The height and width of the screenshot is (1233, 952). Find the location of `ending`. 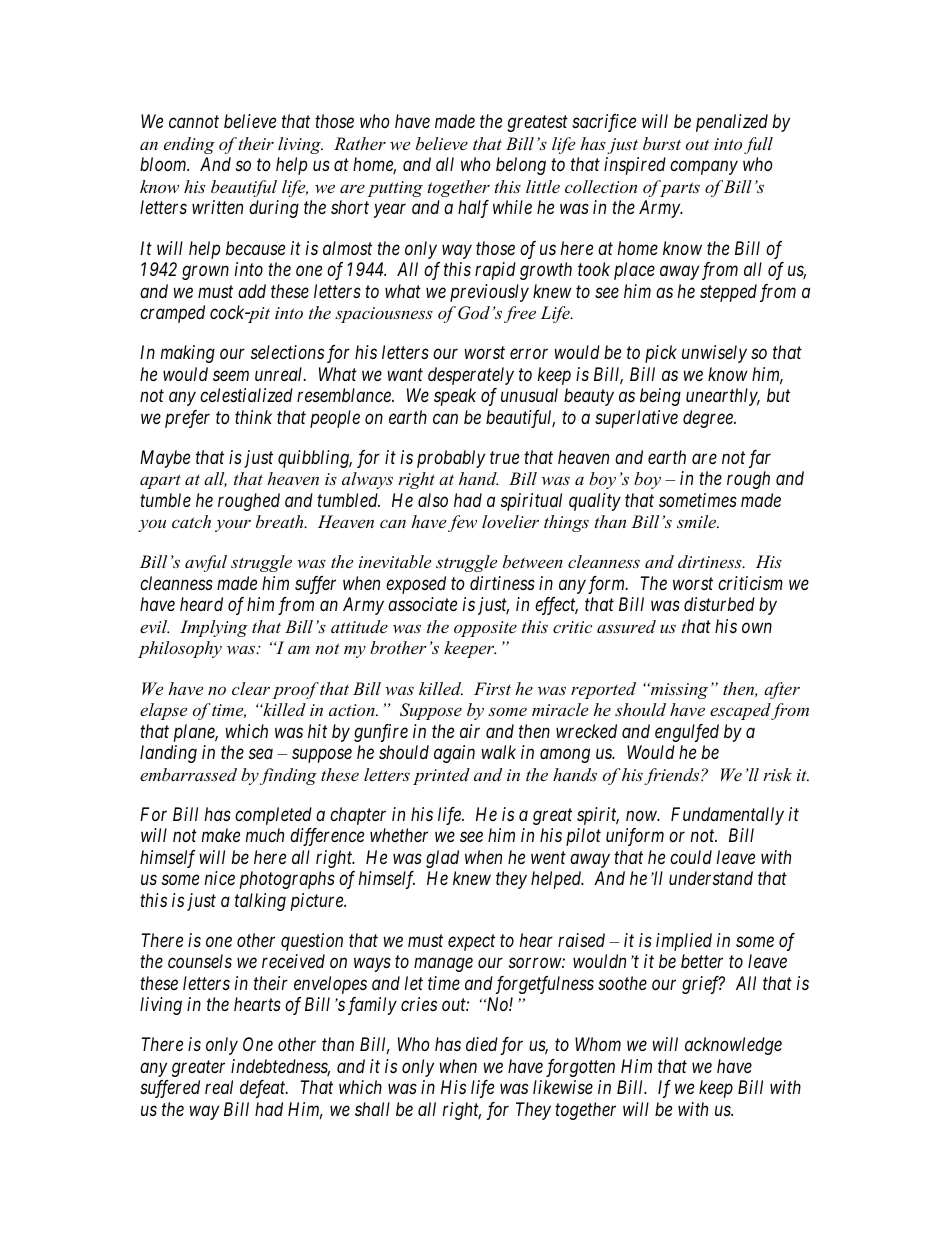

ending is located at coordinates (189, 145).
